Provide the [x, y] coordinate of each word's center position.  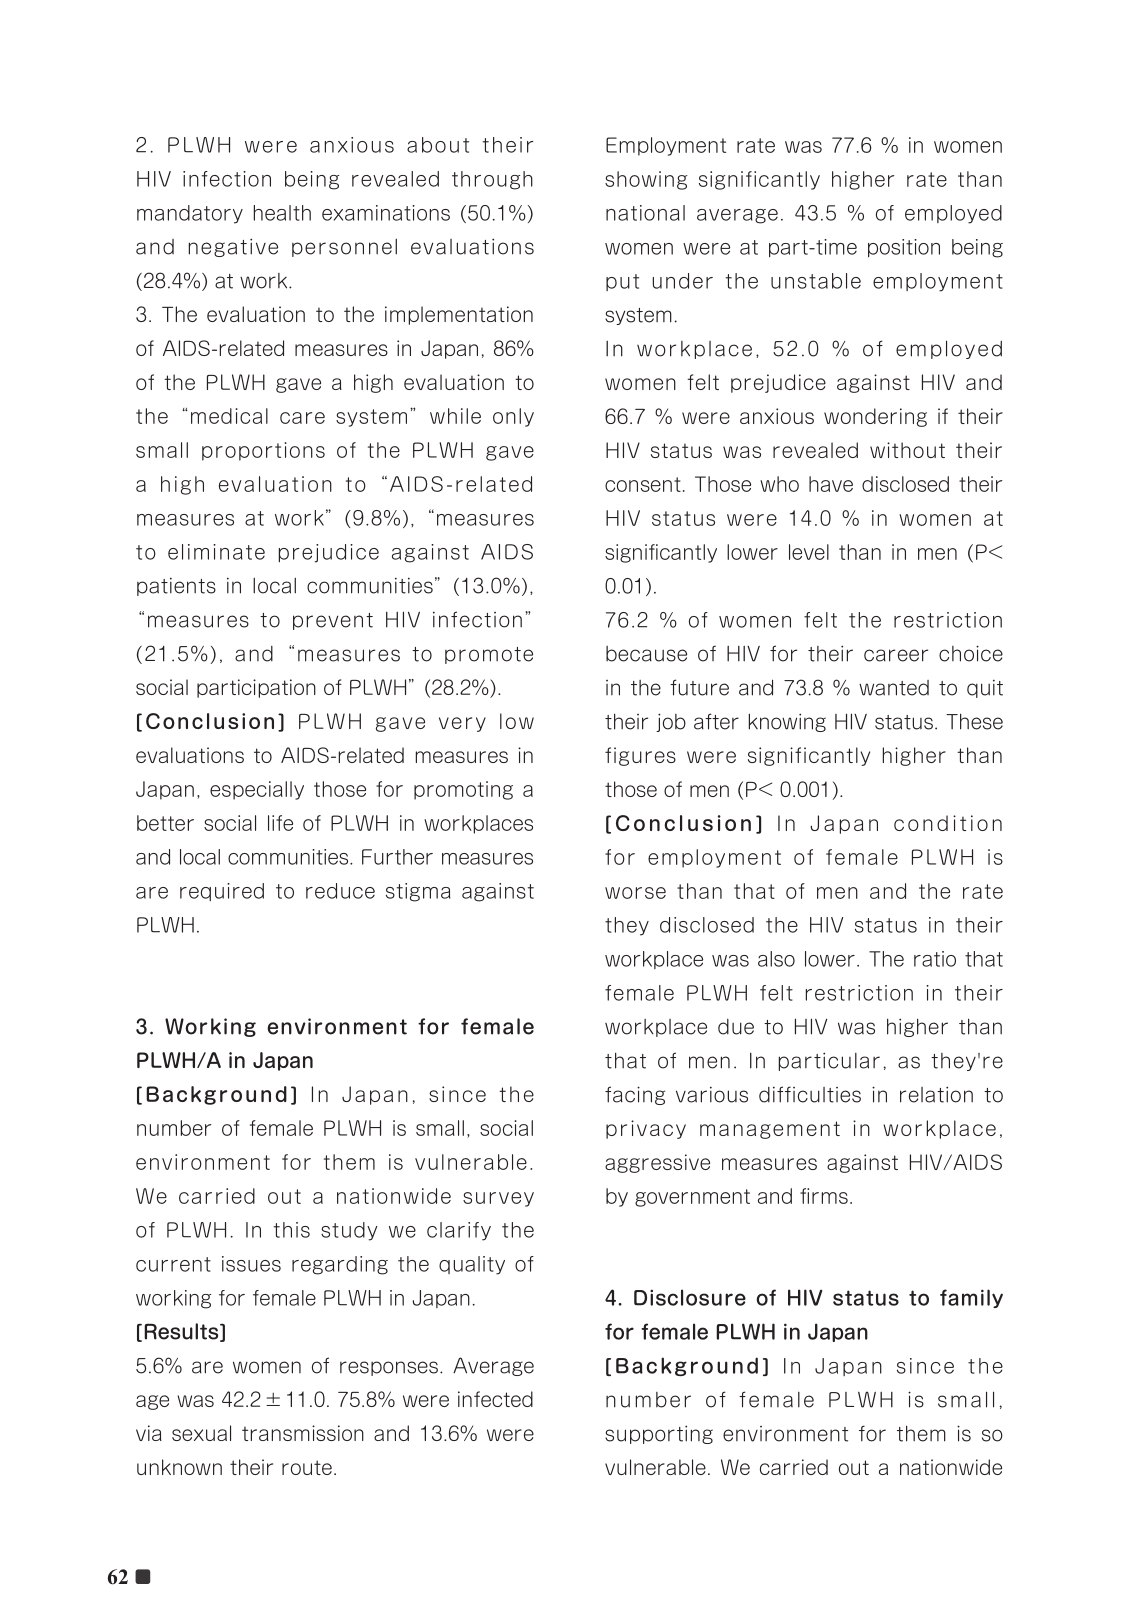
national [645, 213]
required [222, 892]
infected [495, 1399]
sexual [201, 1433]
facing [635, 1095]
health [282, 213]
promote [489, 655]
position [904, 248]
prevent [333, 621]
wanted [894, 688]
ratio [935, 959]
